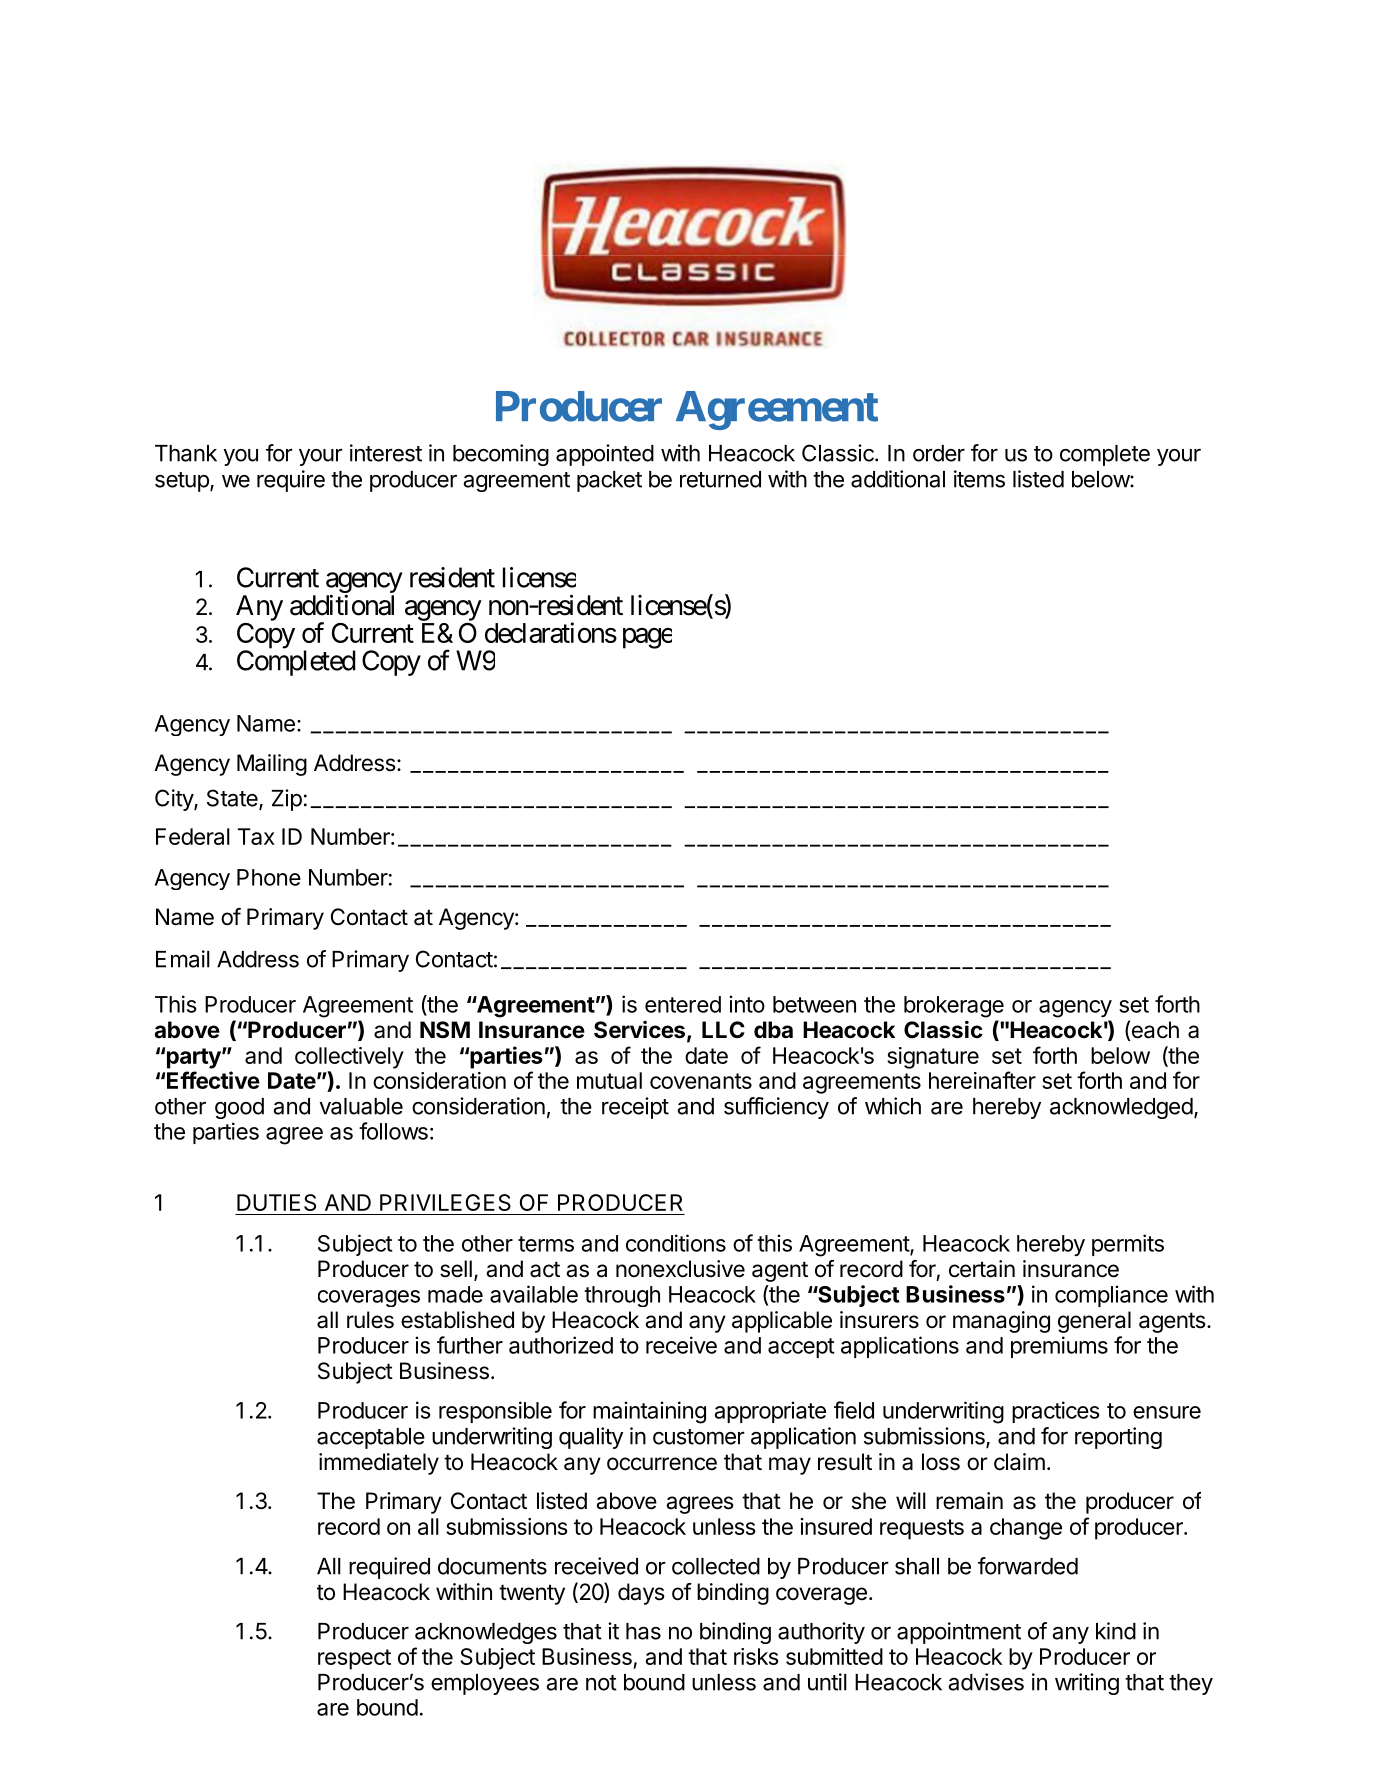 This screenshot has height=1771, width=1379. Describe the element at coordinates (370, 1320) in the screenshot. I see `rules` at that location.
